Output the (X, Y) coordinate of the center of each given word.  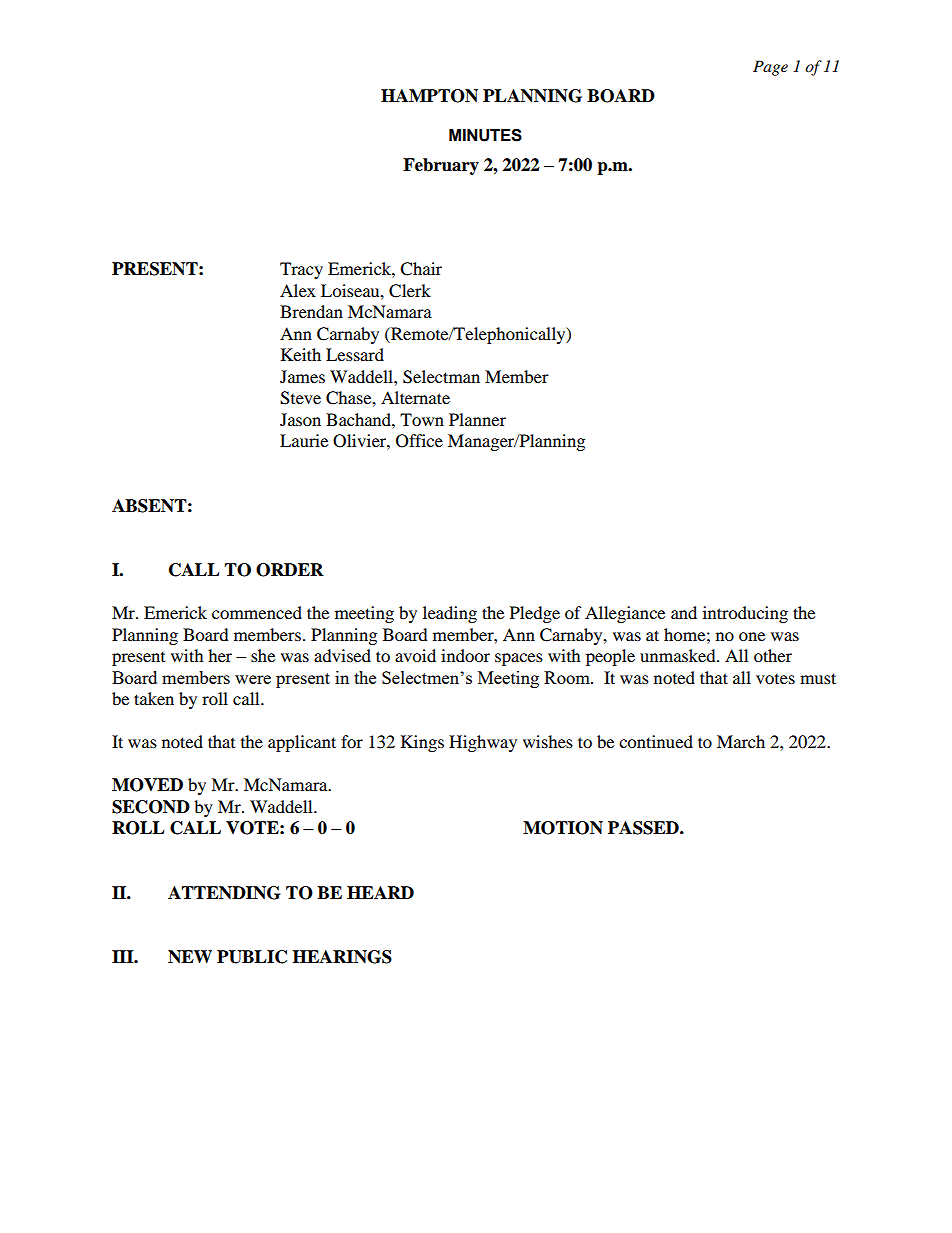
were (253, 679)
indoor (465, 655)
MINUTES (485, 135)
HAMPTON (429, 96)
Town (422, 419)
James (302, 376)
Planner (477, 419)
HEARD (380, 892)
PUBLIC (252, 957)
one (752, 636)
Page (770, 68)
